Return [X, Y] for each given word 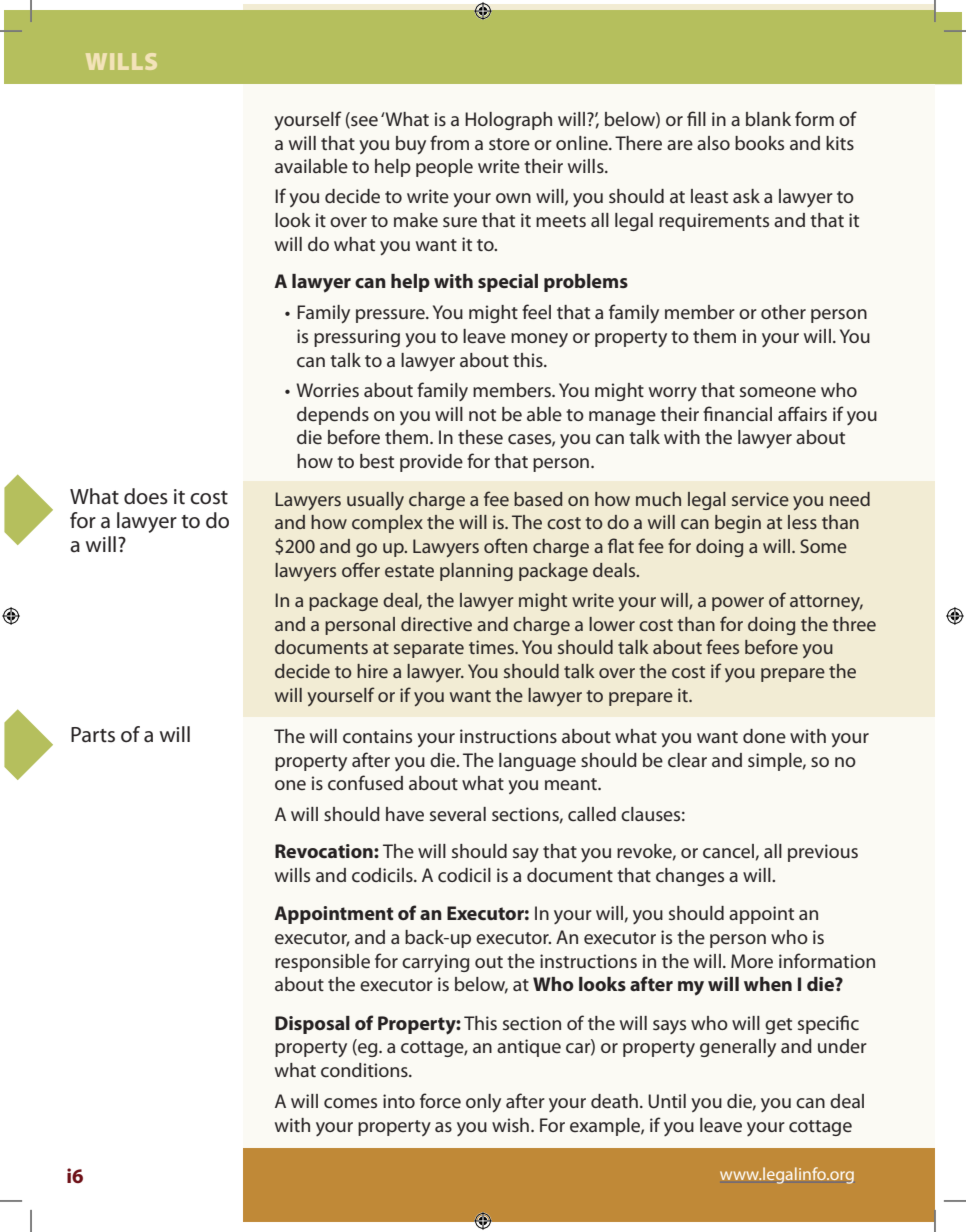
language [537, 762]
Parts [93, 735]
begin [738, 524]
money [539, 340]
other [783, 312]
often [505, 545]
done [764, 736]
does [146, 496]
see [363, 122]
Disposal [312, 1025]
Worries [327, 390]
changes [690, 877]
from [449, 142]
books [759, 143]
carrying [435, 963]
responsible [322, 963]
